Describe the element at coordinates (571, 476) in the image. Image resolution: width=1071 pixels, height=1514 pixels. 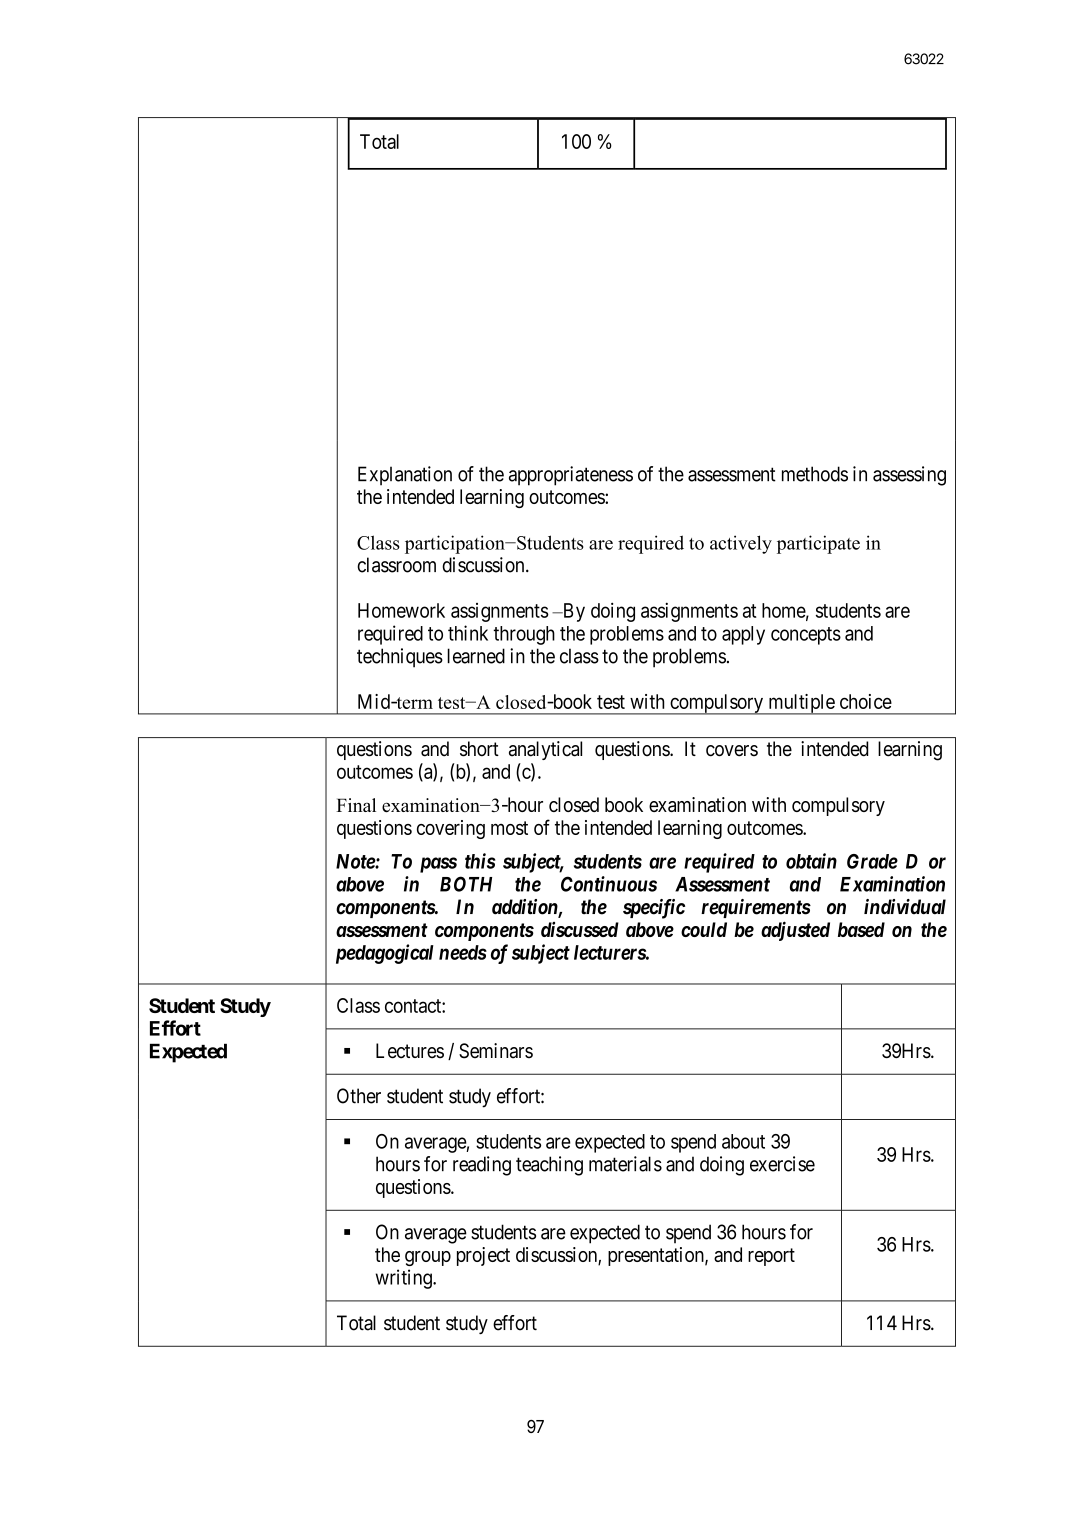
I see `appropriateness` at that location.
